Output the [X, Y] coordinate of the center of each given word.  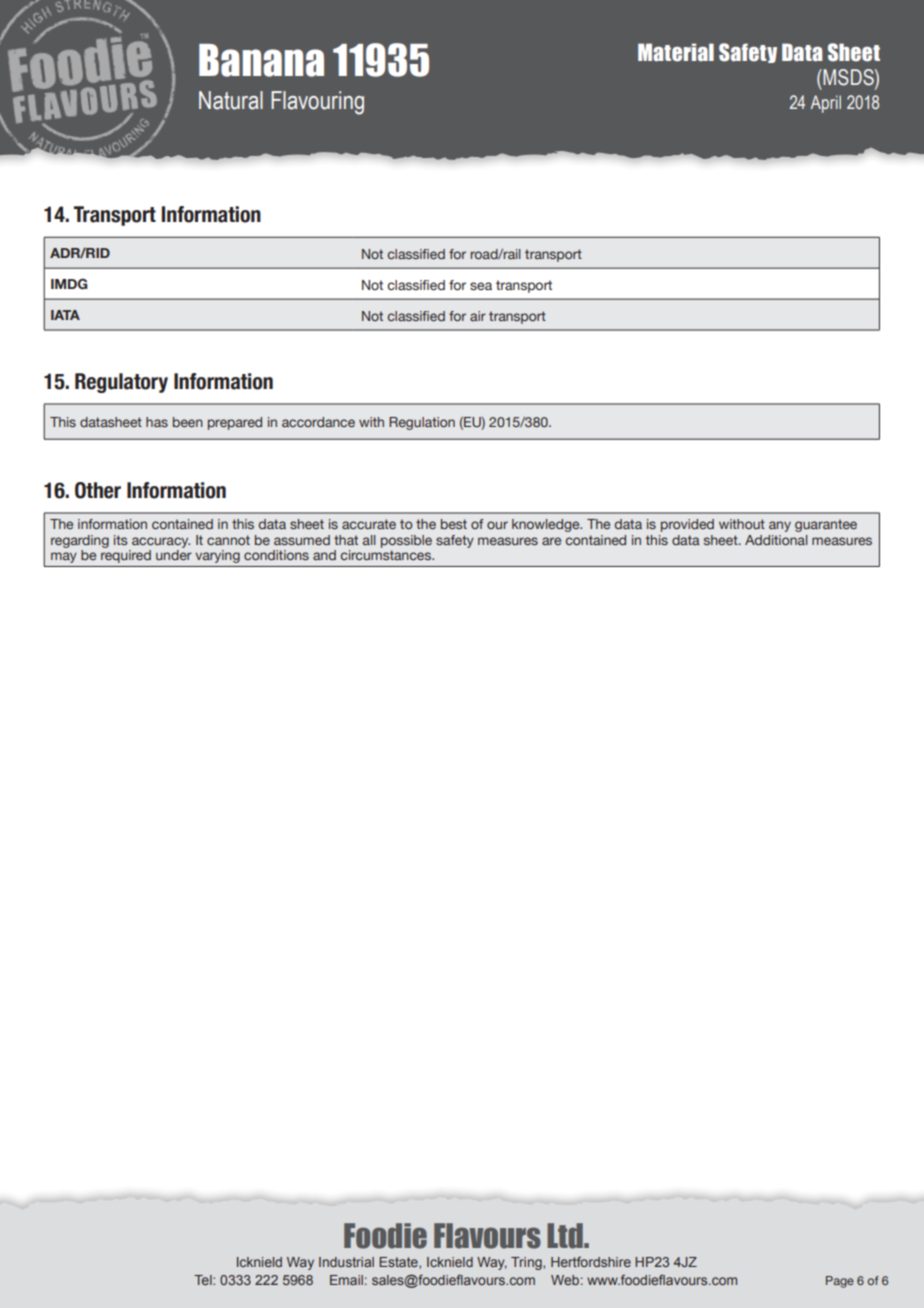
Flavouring [317, 103]
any [780, 526]
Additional [776, 540]
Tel [204, 1280]
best [454, 524]
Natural [231, 100]
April [826, 104]
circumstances [386, 555]
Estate [399, 1263]
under [174, 555]
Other [98, 490]
